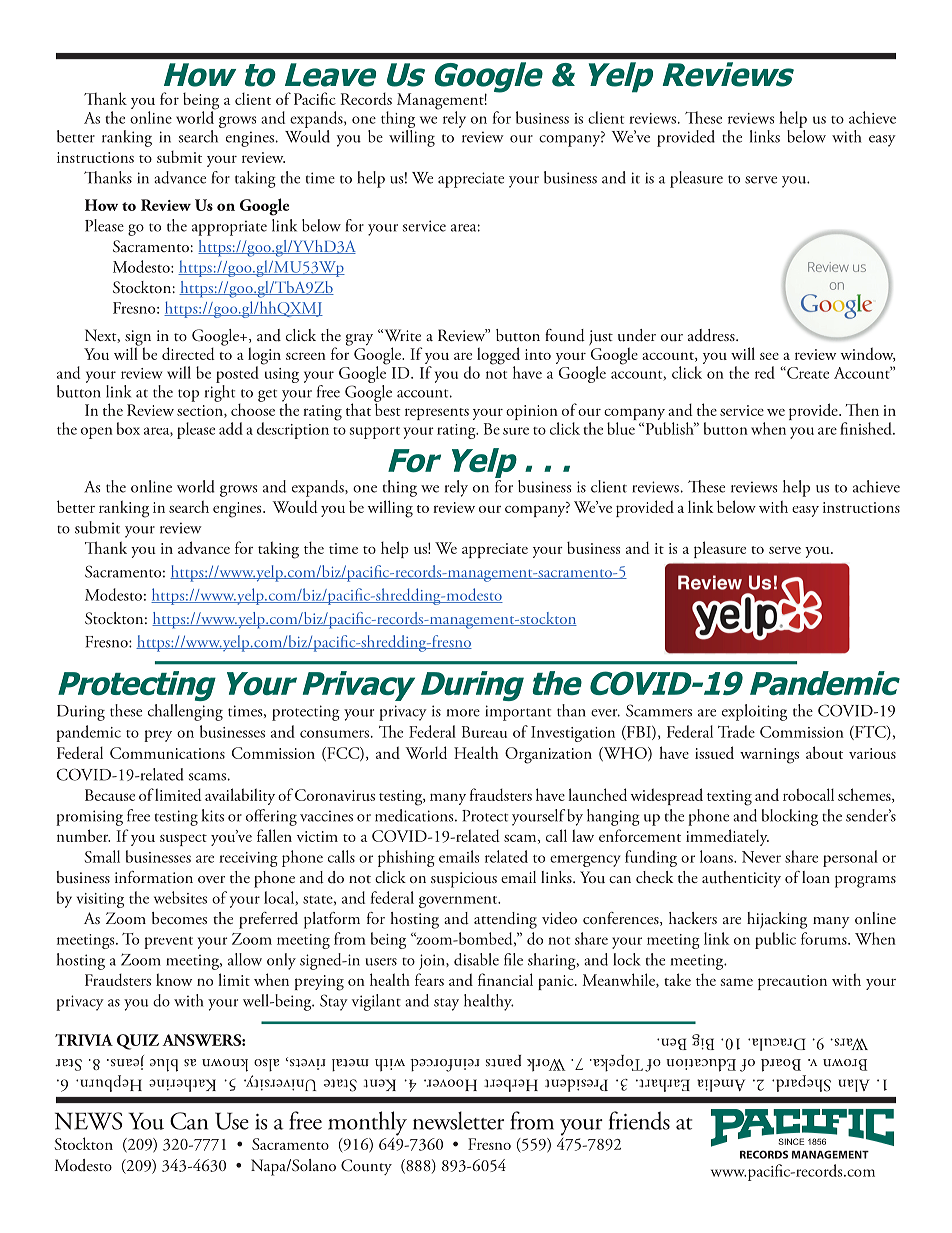  I want to click on challenging, so click(185, 712).
